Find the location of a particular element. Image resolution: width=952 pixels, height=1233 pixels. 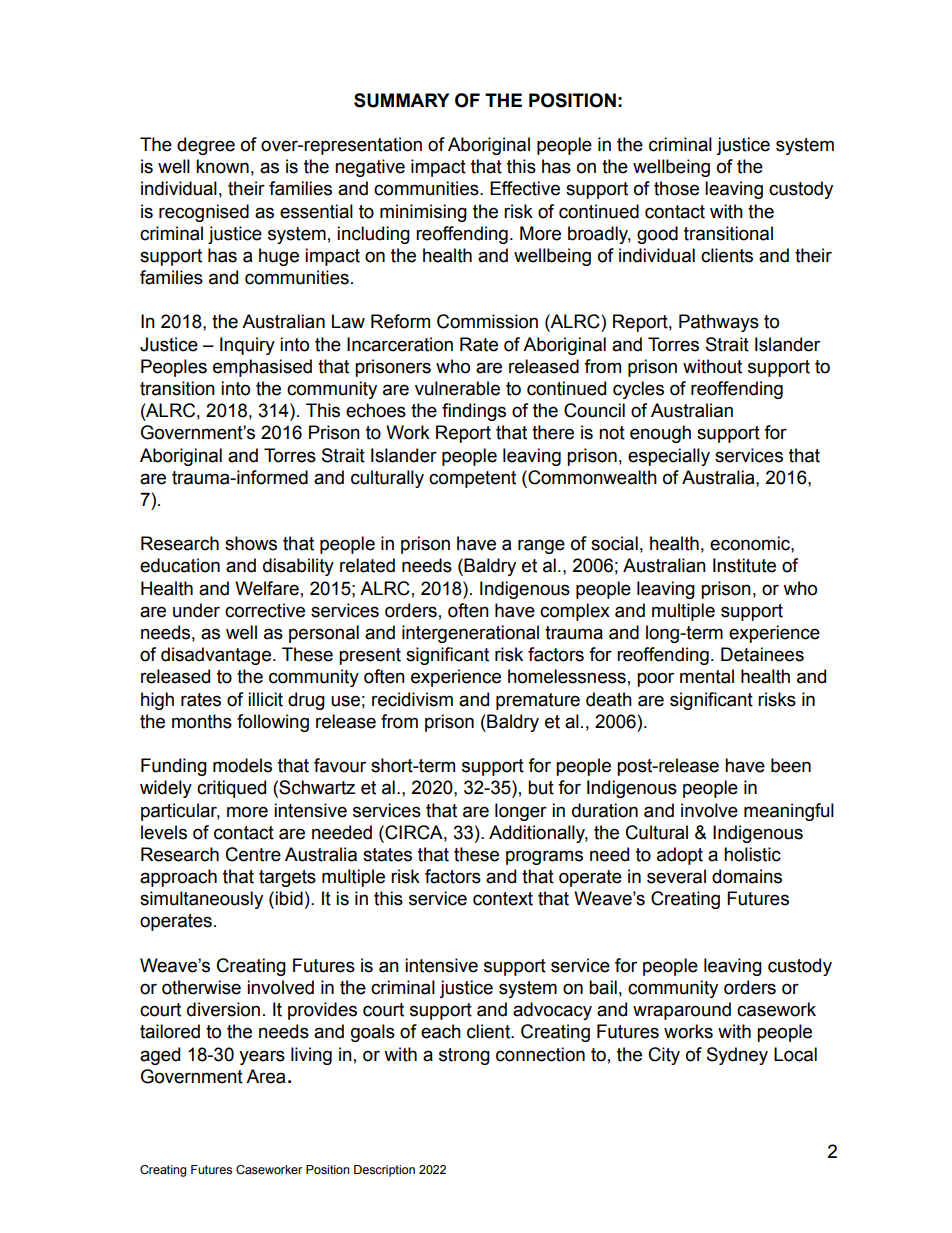

those is located at coordinates (676, 188).
